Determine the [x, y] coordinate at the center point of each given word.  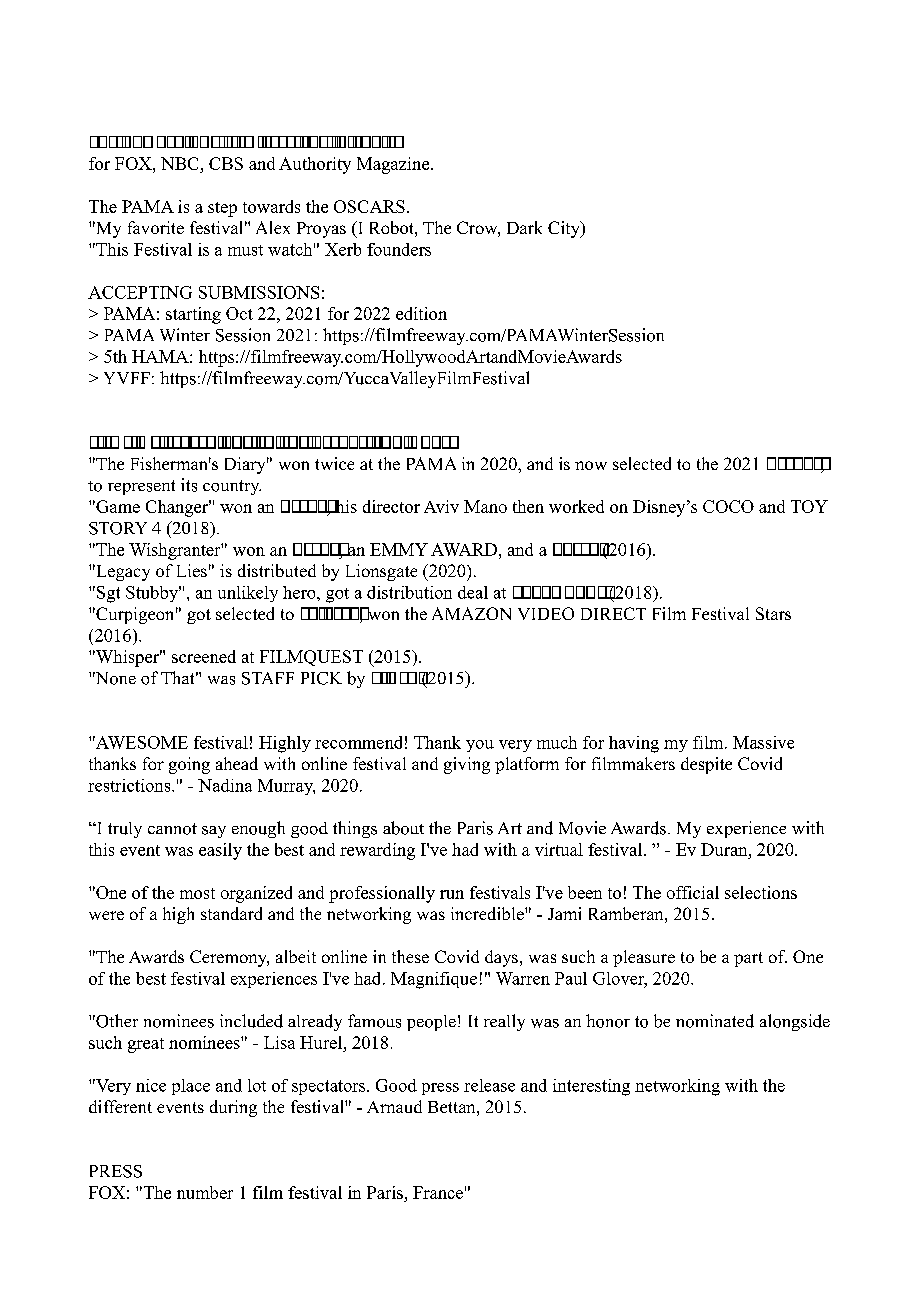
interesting [591, 1087]
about [403, 828]
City [565, 229]
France [438, 1192]
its [189, 485]
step [222, 209]
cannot [172, 829]
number [205, 1192]
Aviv [441, 506]
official [693, 892]
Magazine [394, 165]
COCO [728, 506]
